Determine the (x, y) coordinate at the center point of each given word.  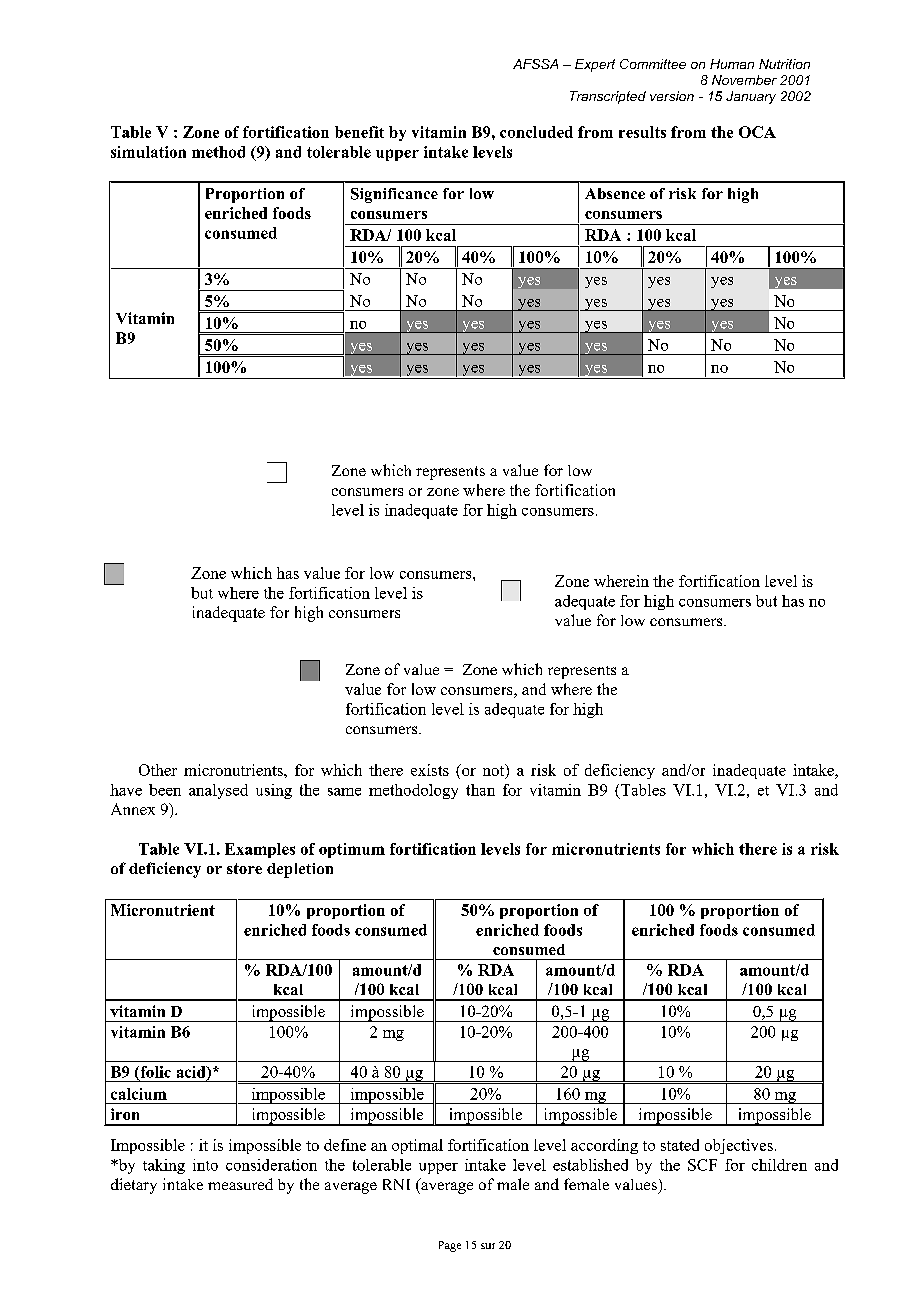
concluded (536, 132)
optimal (417, 1146)
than (480, 790)
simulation (148, 152)
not (495, 771)
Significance (394, 195)
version (672, 96)
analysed (218, 791)
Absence (615, 193)
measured (240, 1184)
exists (430, 770)
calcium (139, 1094)
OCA (757, 132)
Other (158, 770)
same (344, 792)
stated (680, 1145)
